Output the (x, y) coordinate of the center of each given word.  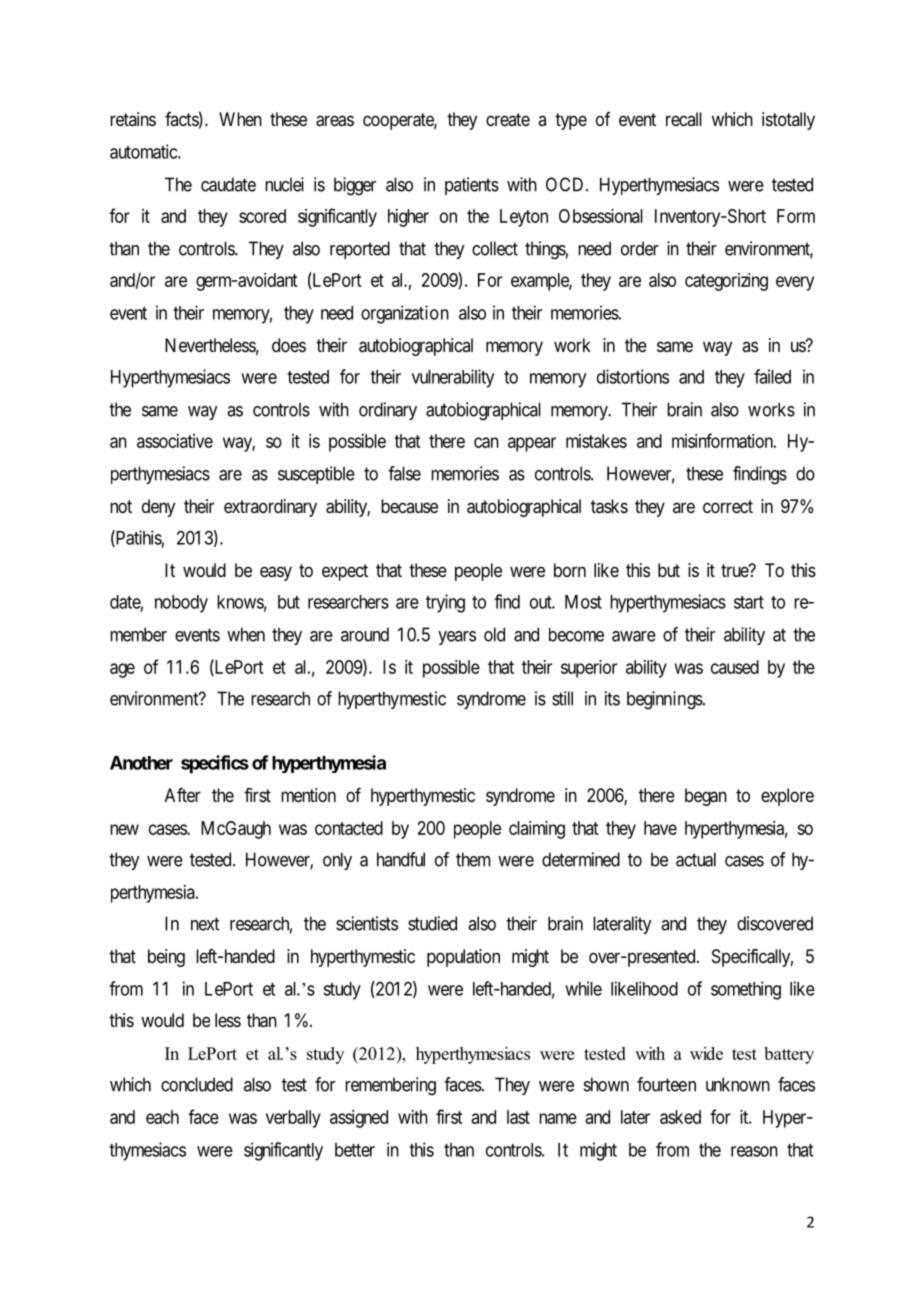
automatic (144, 151)
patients (472, 186)
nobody (181, 604)
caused (735, 667)
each (162, 1117)
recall (684, 119)
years (457, 638)
